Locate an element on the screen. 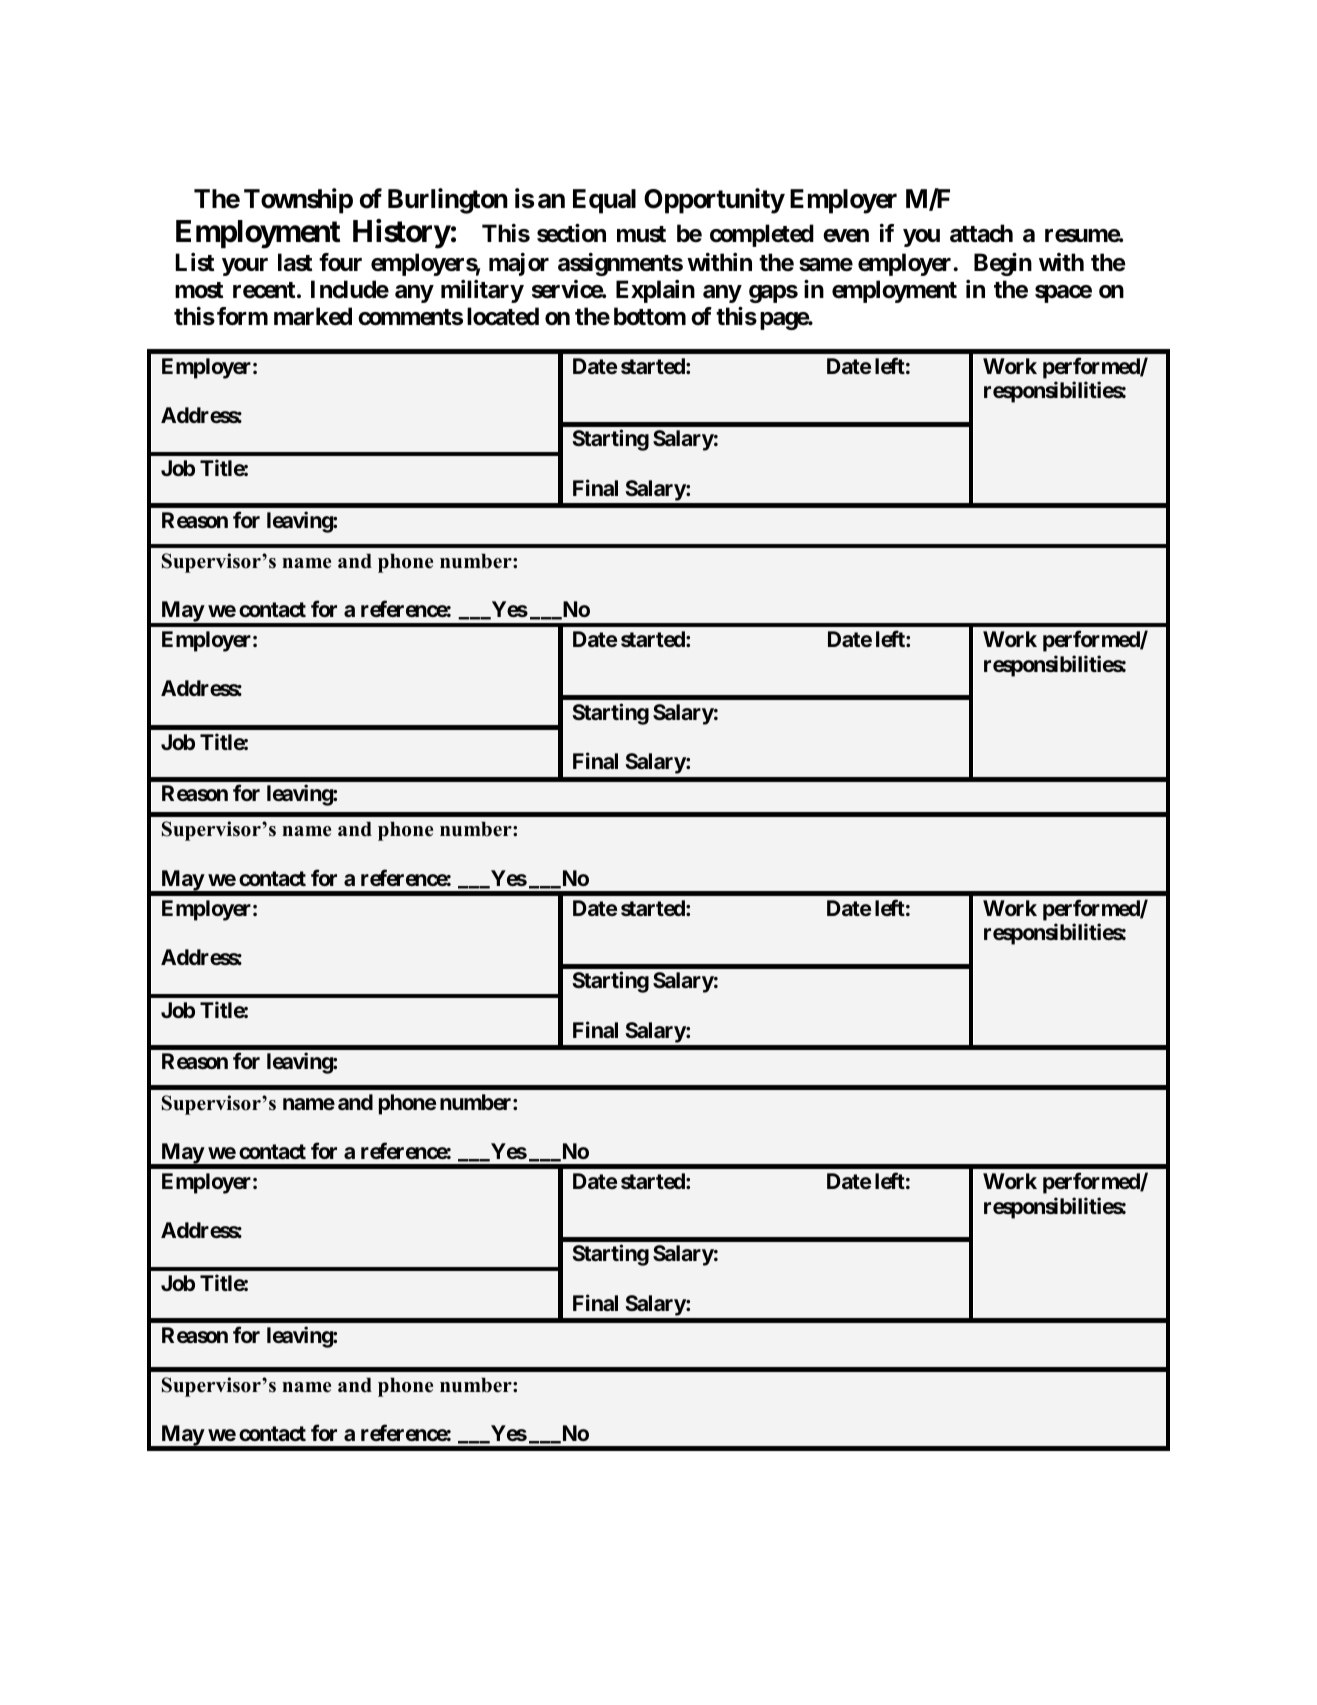 Image resolution: width=1317 pixels, height=1705 pixels. your is located at coordinates (245, 267).
